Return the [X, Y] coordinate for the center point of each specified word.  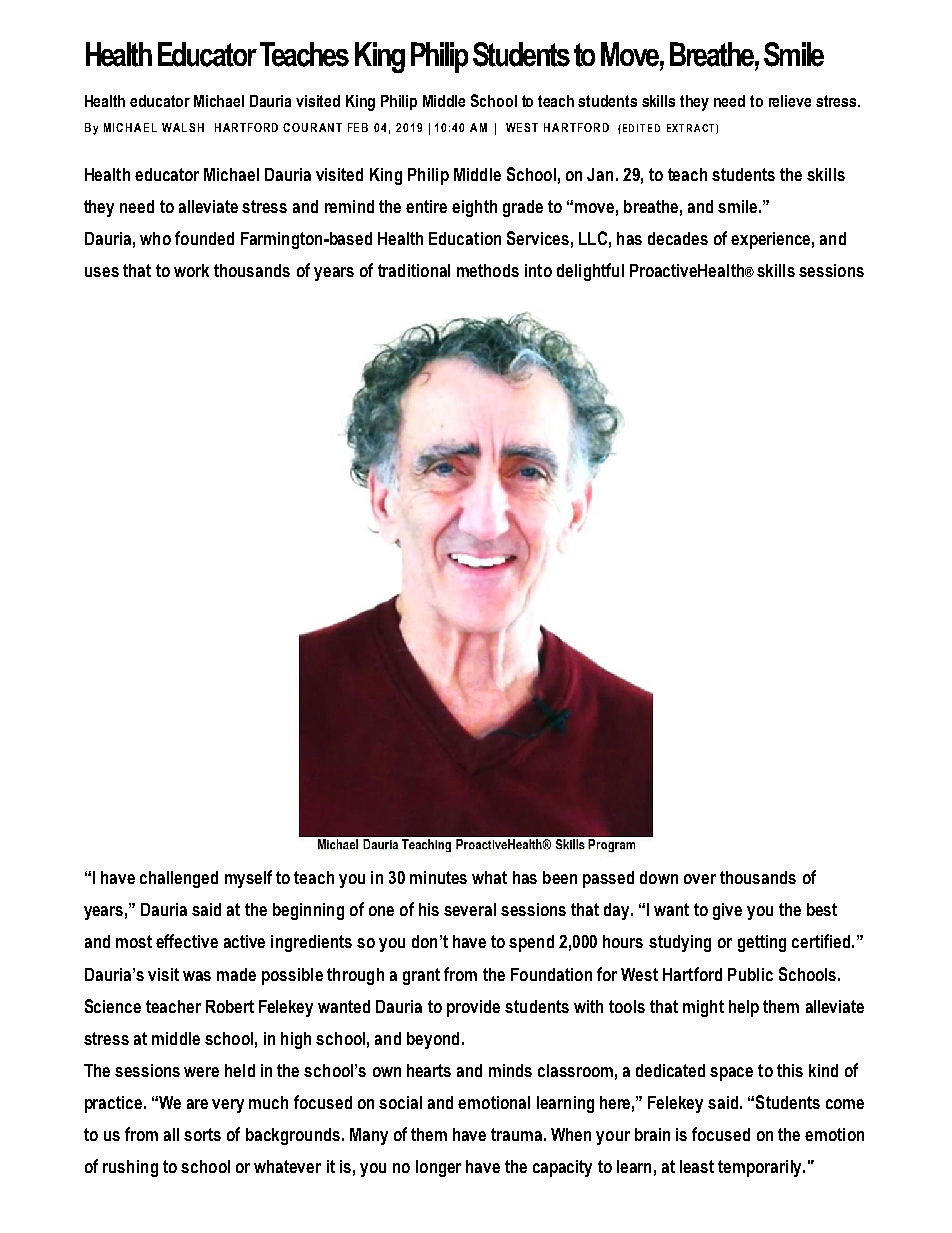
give [727, 911]
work [191, 270]
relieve [790, 101]
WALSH [183, 127]
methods [488, 270]
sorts [202, 1134]
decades [678, 238]
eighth [474, 208]
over [700, 879]
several [470, 909]
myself [248, 879]
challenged [179, 879]
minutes [438, 877]
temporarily [761, 1168]
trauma [516, 1134]
